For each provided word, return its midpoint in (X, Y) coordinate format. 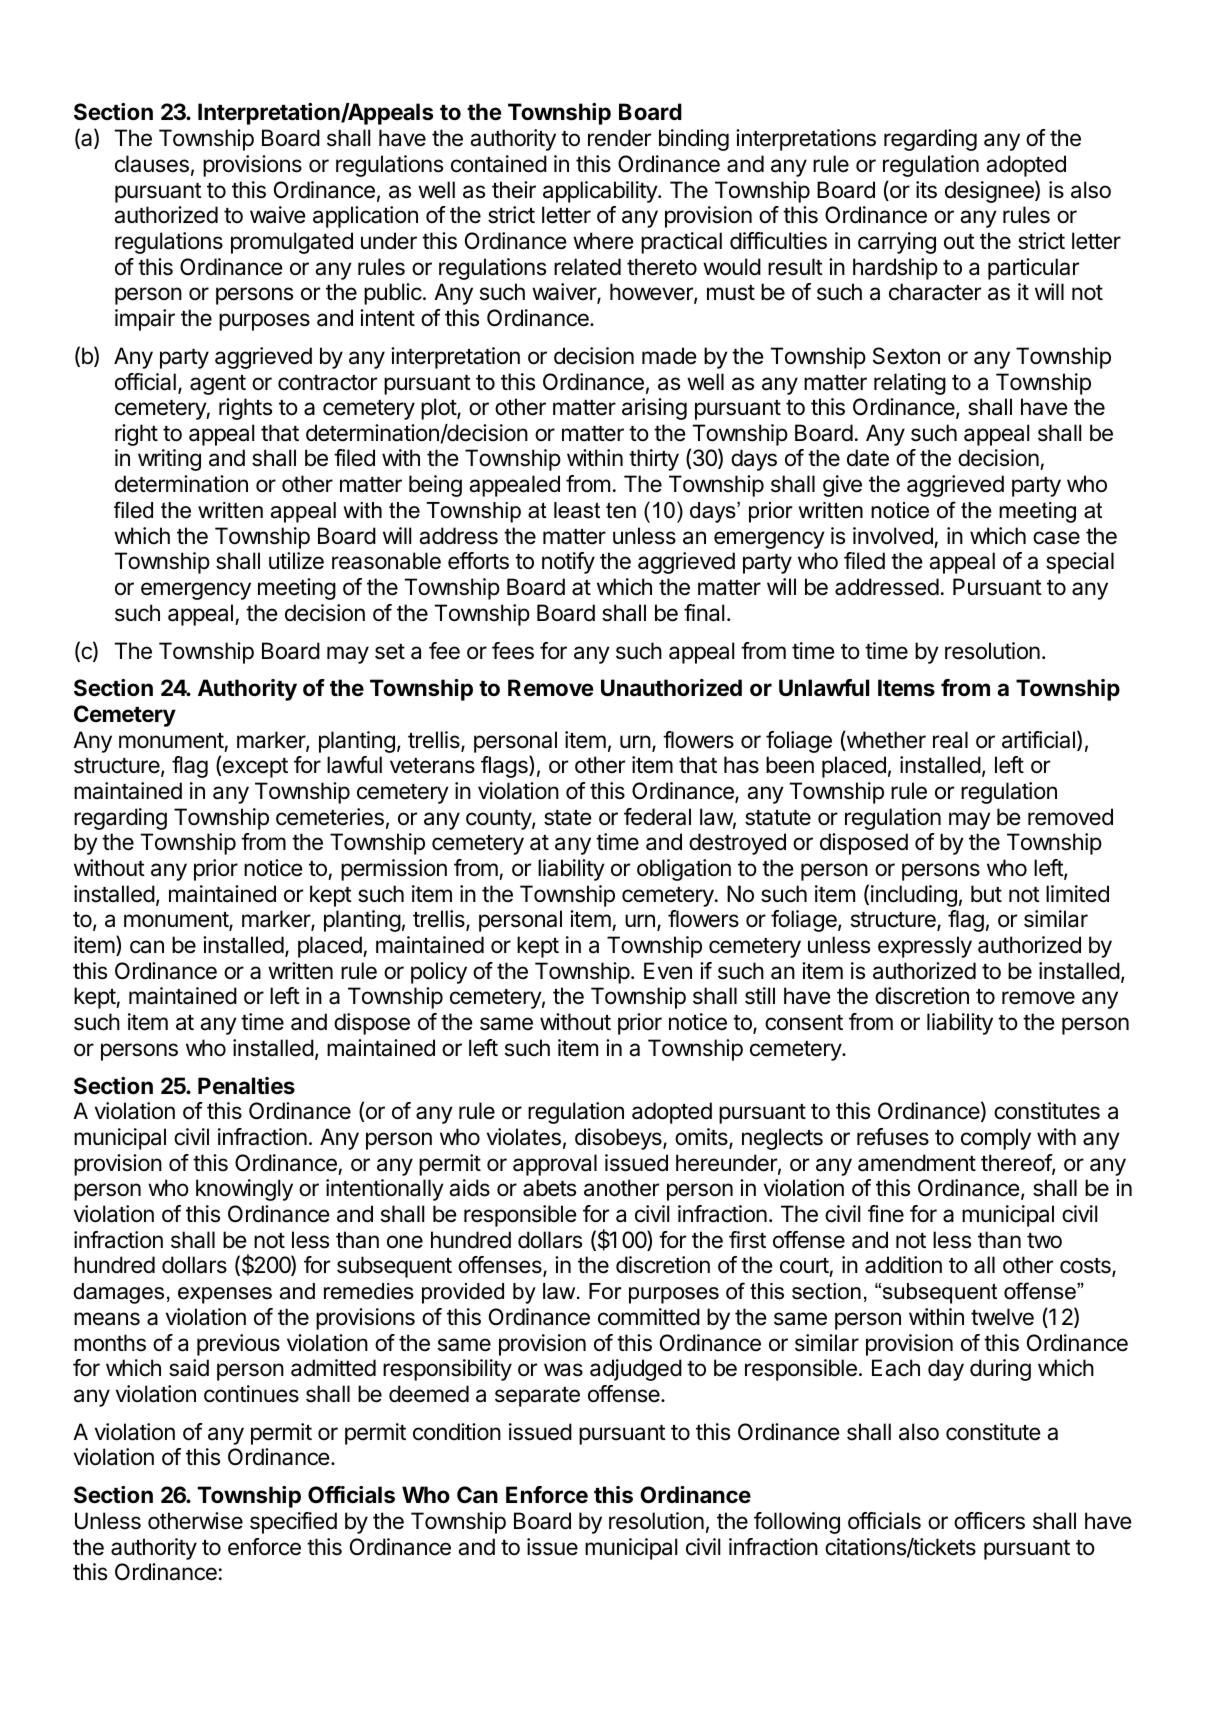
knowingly (244, 1190)
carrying (897, 243)
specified (293, 1523)
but (986, 893)
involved (893, 536)
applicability (601, 192)
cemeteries (330, 817)
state (568, 818)
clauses (152, 164)
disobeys (619, 1139)
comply (996, 1139)
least (577, 510)
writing (169, 460)
